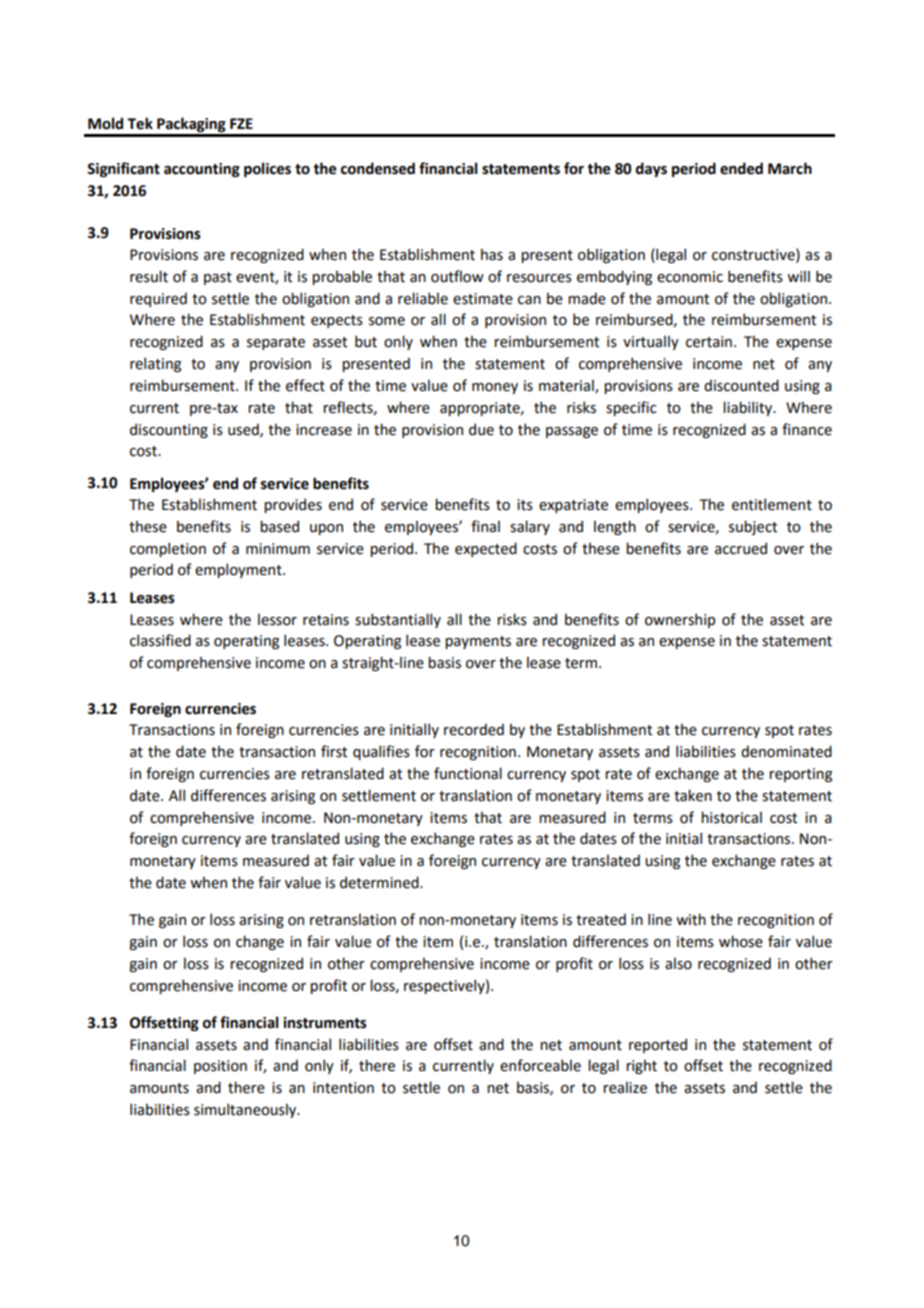 This document has height=1308, width=924. What do you see at coordinates (495, 388) in the document?
I see `money` at bounding box center [495, 388].
